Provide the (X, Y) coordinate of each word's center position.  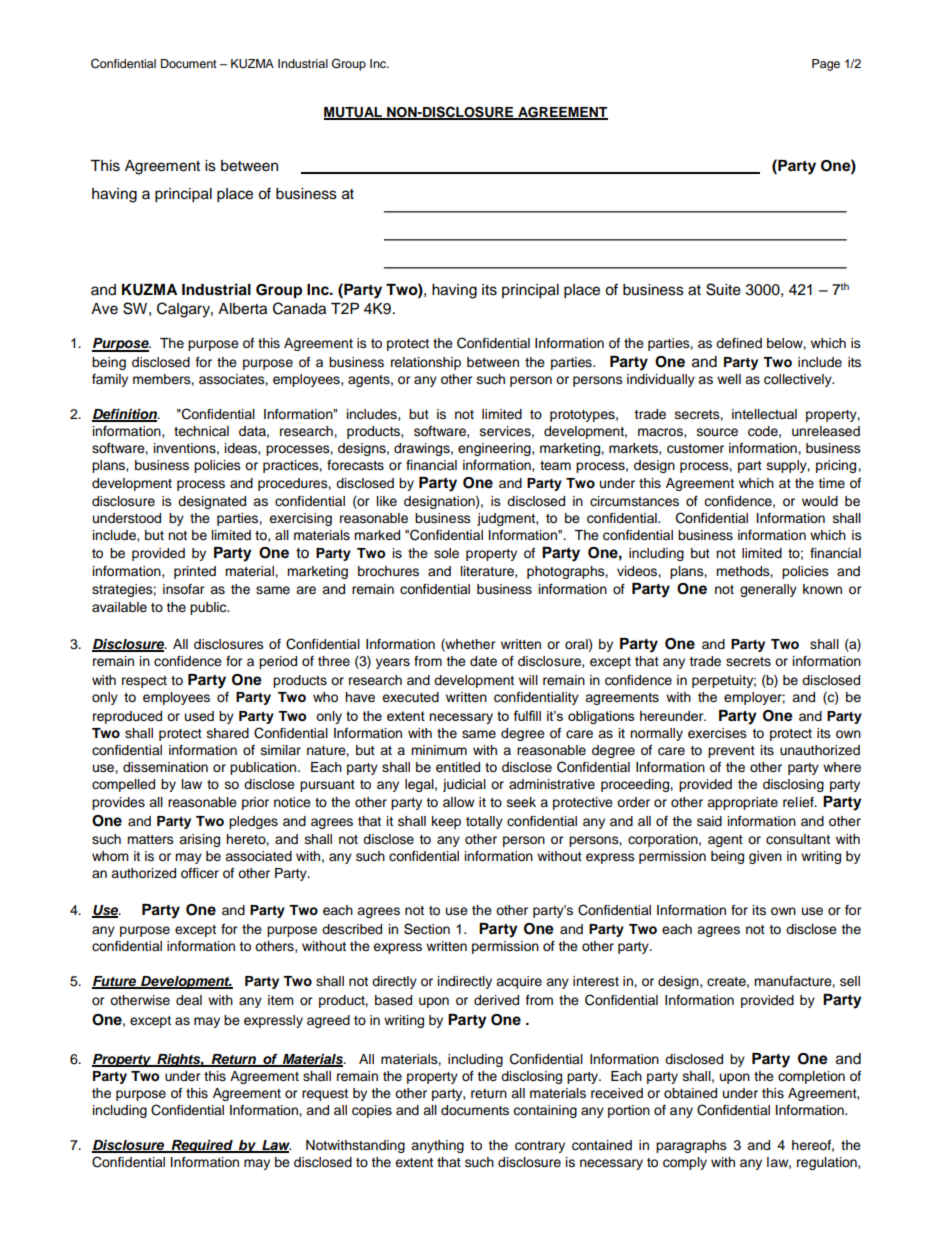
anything (437, 1146)
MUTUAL (354, 113)
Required (202, 1146)
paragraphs (691, 1146)
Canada (299, 308)
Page (826, 65)
